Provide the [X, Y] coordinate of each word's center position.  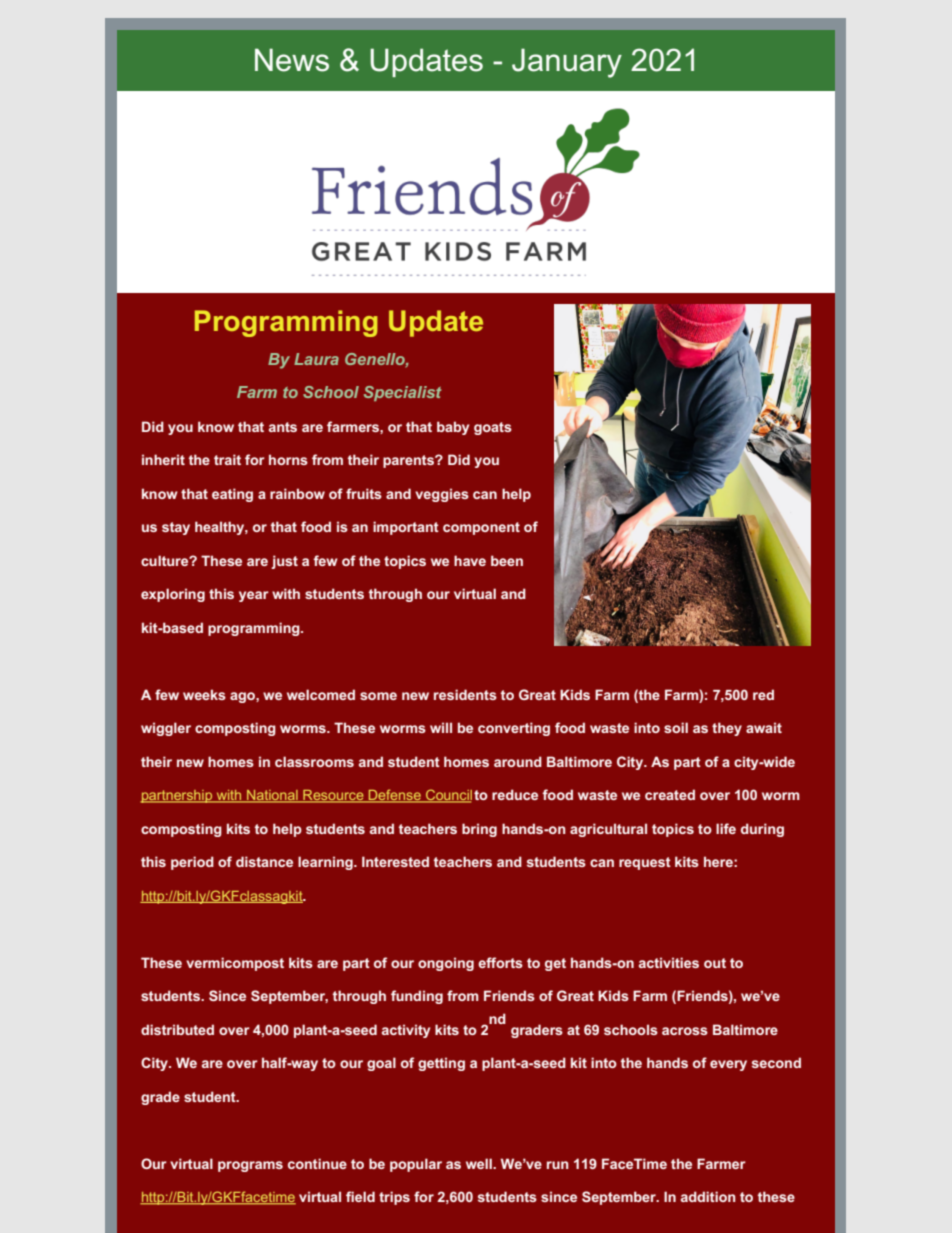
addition [708, 1196]
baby [453, 428]
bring [479, 830]
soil [676, 727]
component [481, 528]
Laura [316, 359]
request [645, 863]
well [480, 1163]
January [567, 63]
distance [264, 861]
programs [250, 1166]
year [254, 596]
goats [493, 428]
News [292, 60]
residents [465, 694]
